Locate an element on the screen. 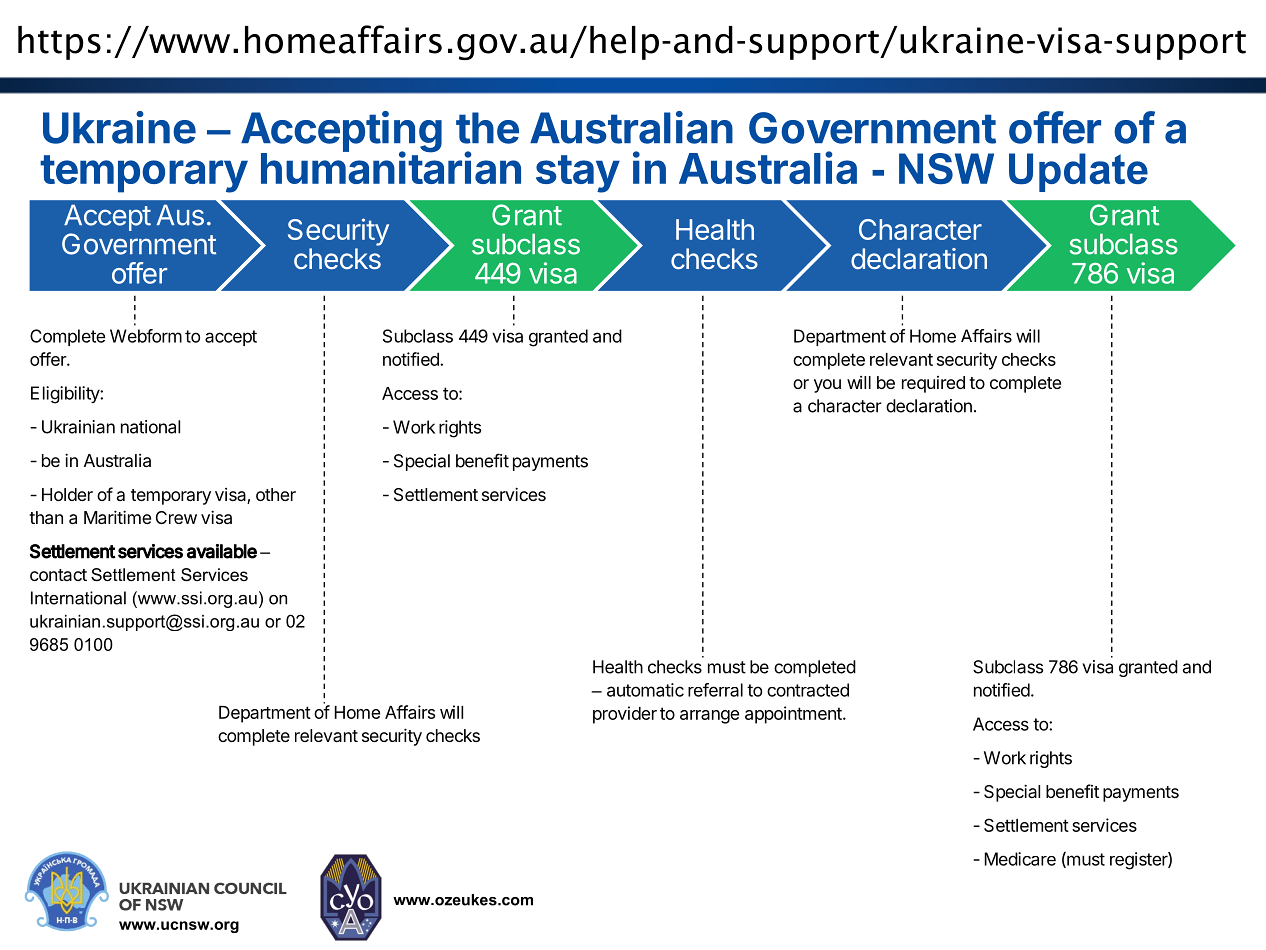  provider is located at coordinates (625, 715).
